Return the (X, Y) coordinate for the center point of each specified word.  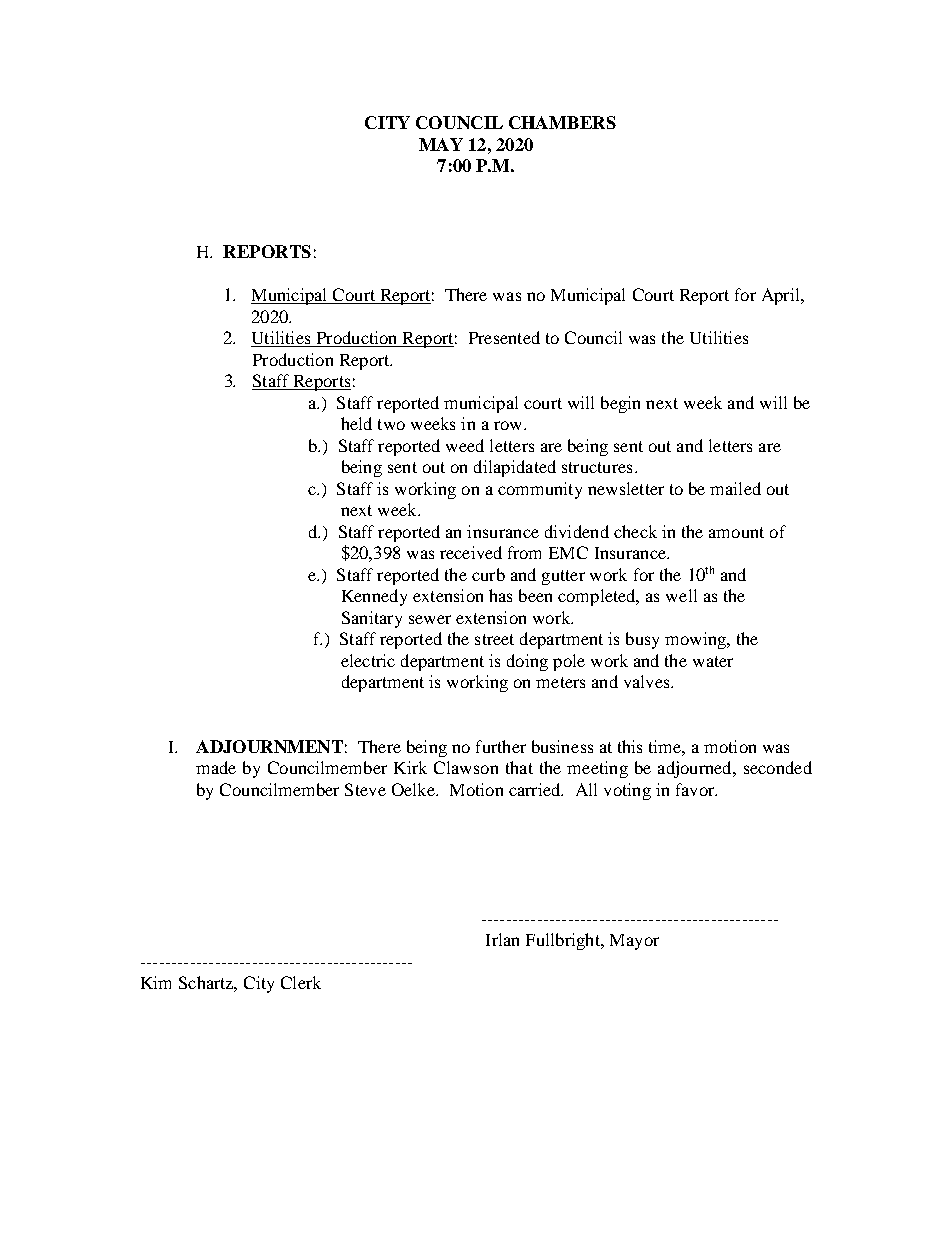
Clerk (301, 982)
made (216, 767)
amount (736, 532)
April (782, 296)
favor (696, 789)
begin (620, 404)
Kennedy (374, 597)
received (471, 552)
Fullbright (564, 941)
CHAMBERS (562, 122)
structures (597, 467)
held (356, 423)
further (501, 746)
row (509, 425)
